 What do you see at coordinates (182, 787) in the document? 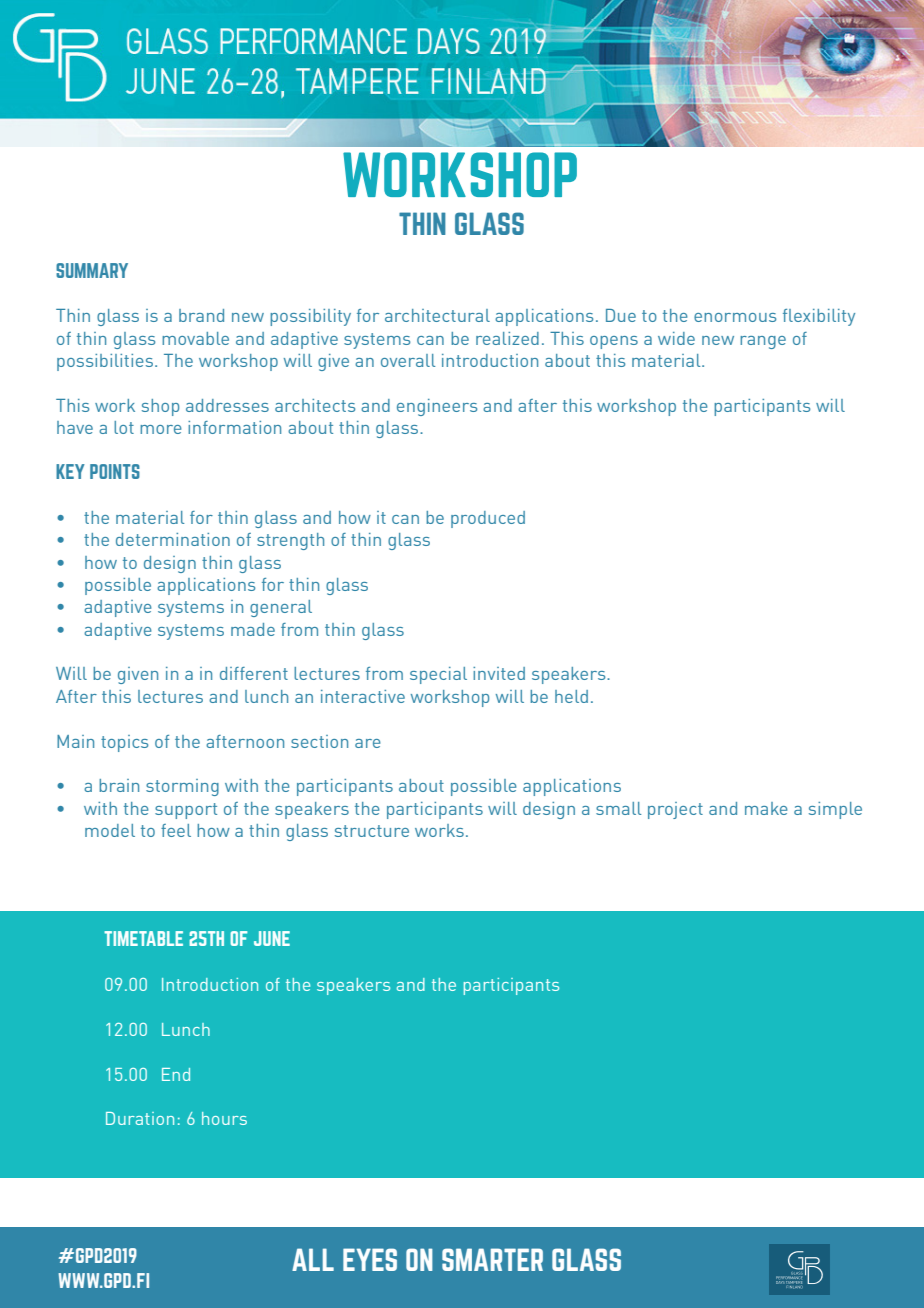
I see `storming` at bounding box center [182, 787].
